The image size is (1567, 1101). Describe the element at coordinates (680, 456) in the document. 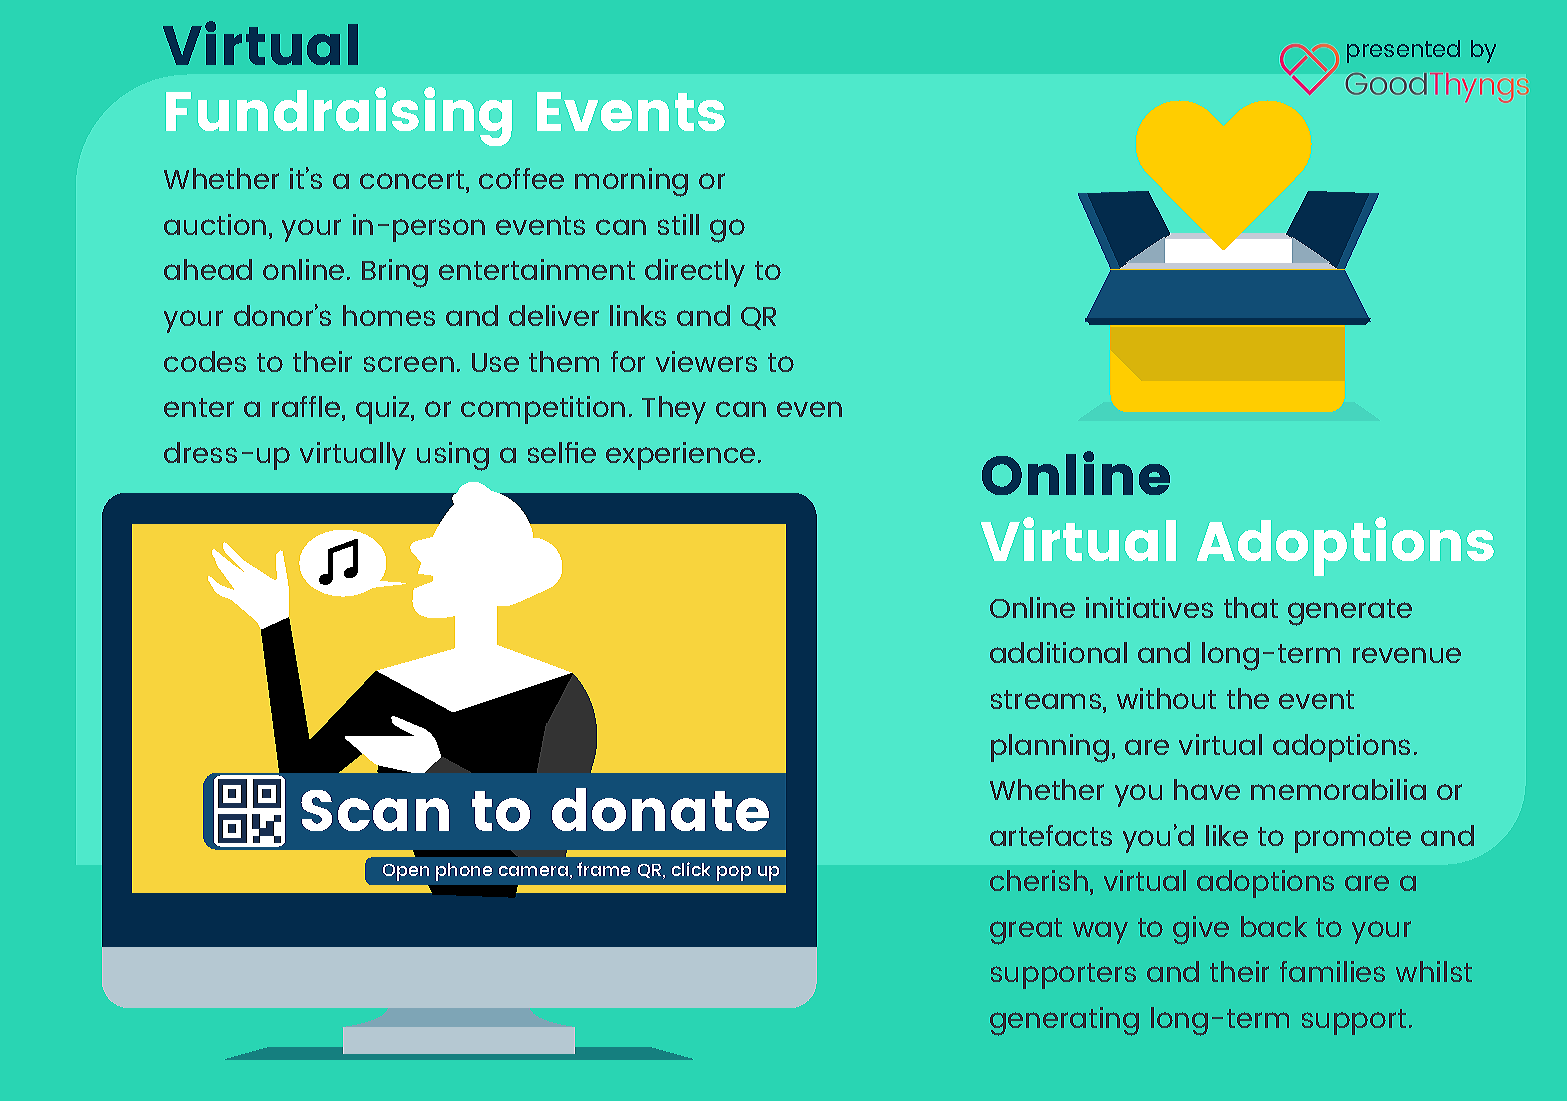

I see `experience` at that location.
